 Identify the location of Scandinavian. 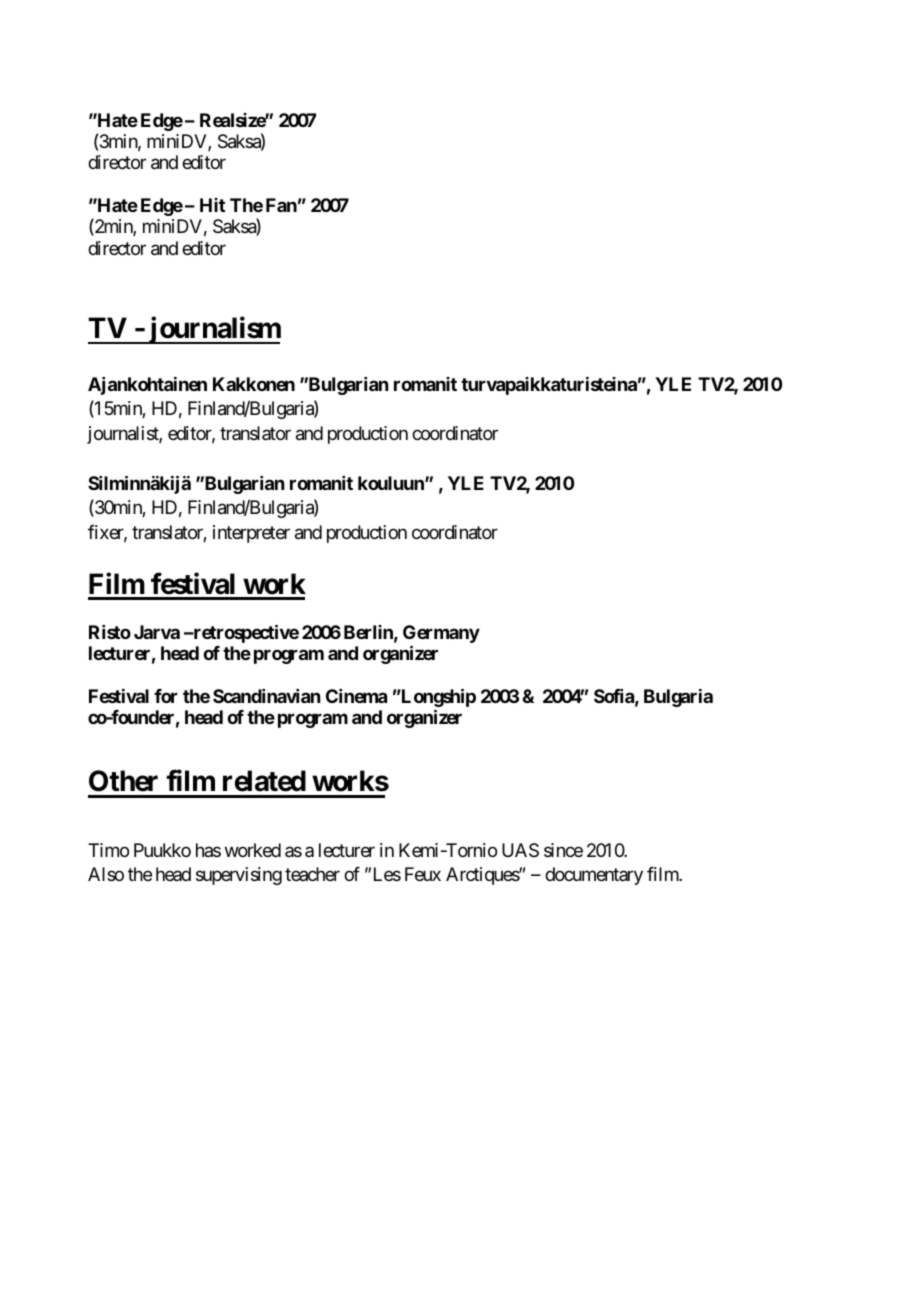
(266, 696).
